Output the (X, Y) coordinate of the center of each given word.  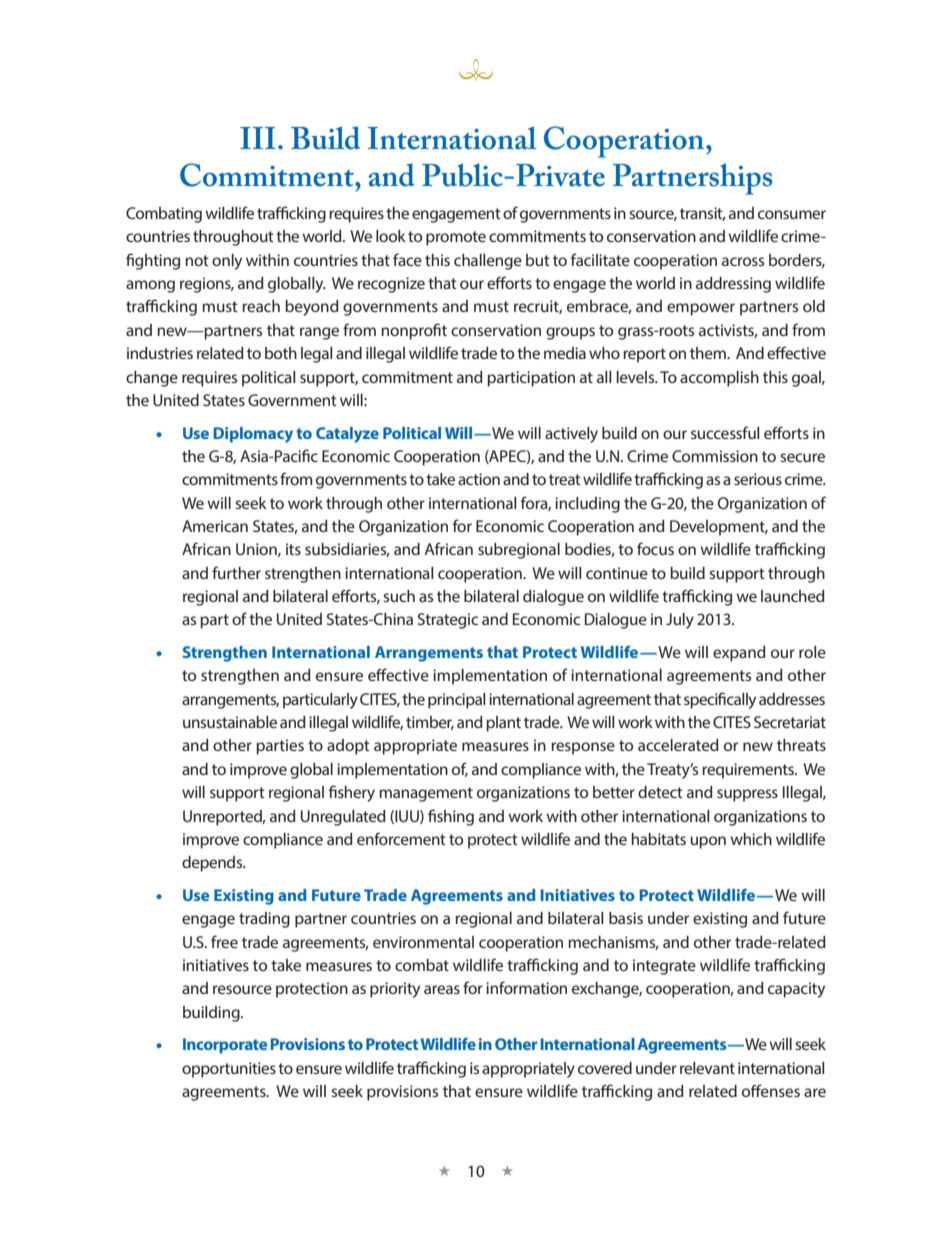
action (479, 479)
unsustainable (230, 722)
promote (456, 238)
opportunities (229, 1070)
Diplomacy (253, 435)
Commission (715, 456)
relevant (707, 1068)
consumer (792, 214)
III (258, 138)
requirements (749, 771)
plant (503, 724)
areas (442, 989)
